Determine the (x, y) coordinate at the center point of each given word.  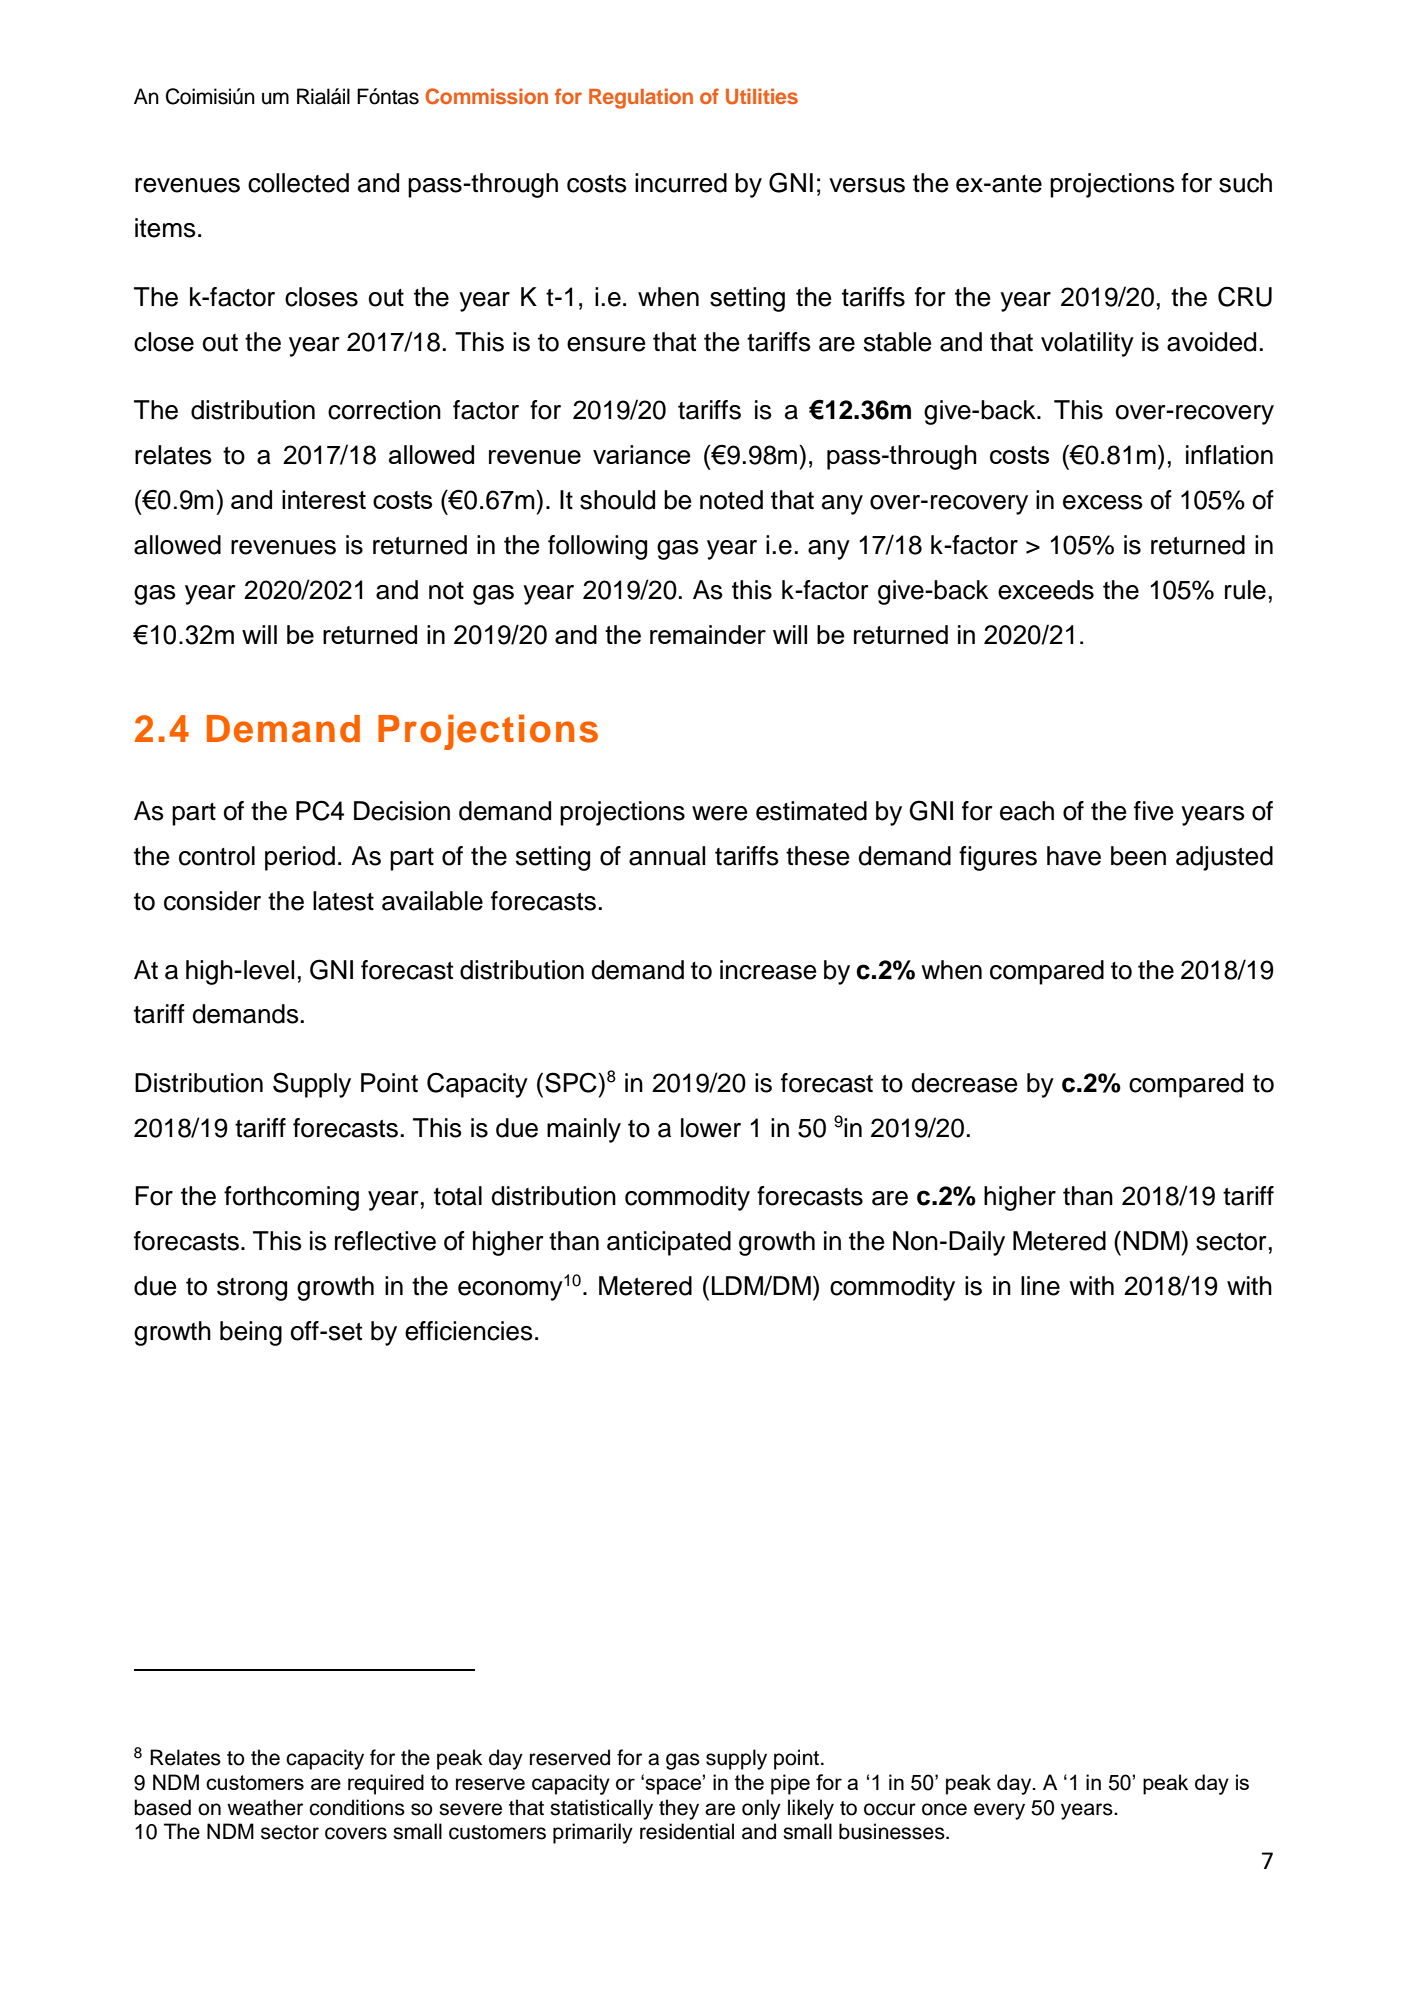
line (1040, 1286)
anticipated (669, 1243)
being (251, 1333)
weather (265, 1807)
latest (343, 901)
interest (324, 499)
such (1245, 183)
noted (731, 500)
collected (298, 183)
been (1138, 856)
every (999, 1811)
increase (768, 970)
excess (1103, 502)
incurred (681, 183)
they (679, 1809)
